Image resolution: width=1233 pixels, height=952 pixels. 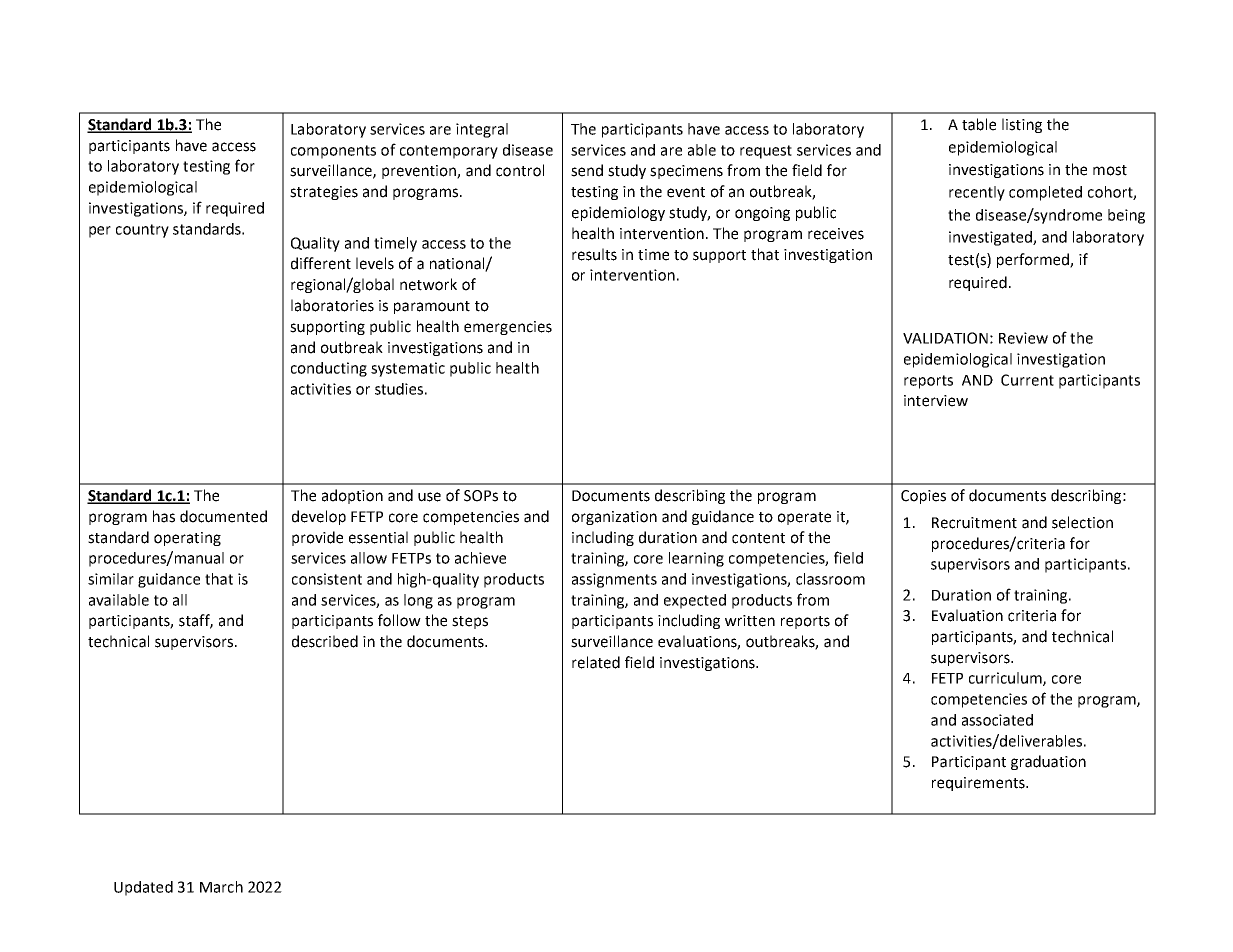 I want to click on described, so click(x=325, y=641).
